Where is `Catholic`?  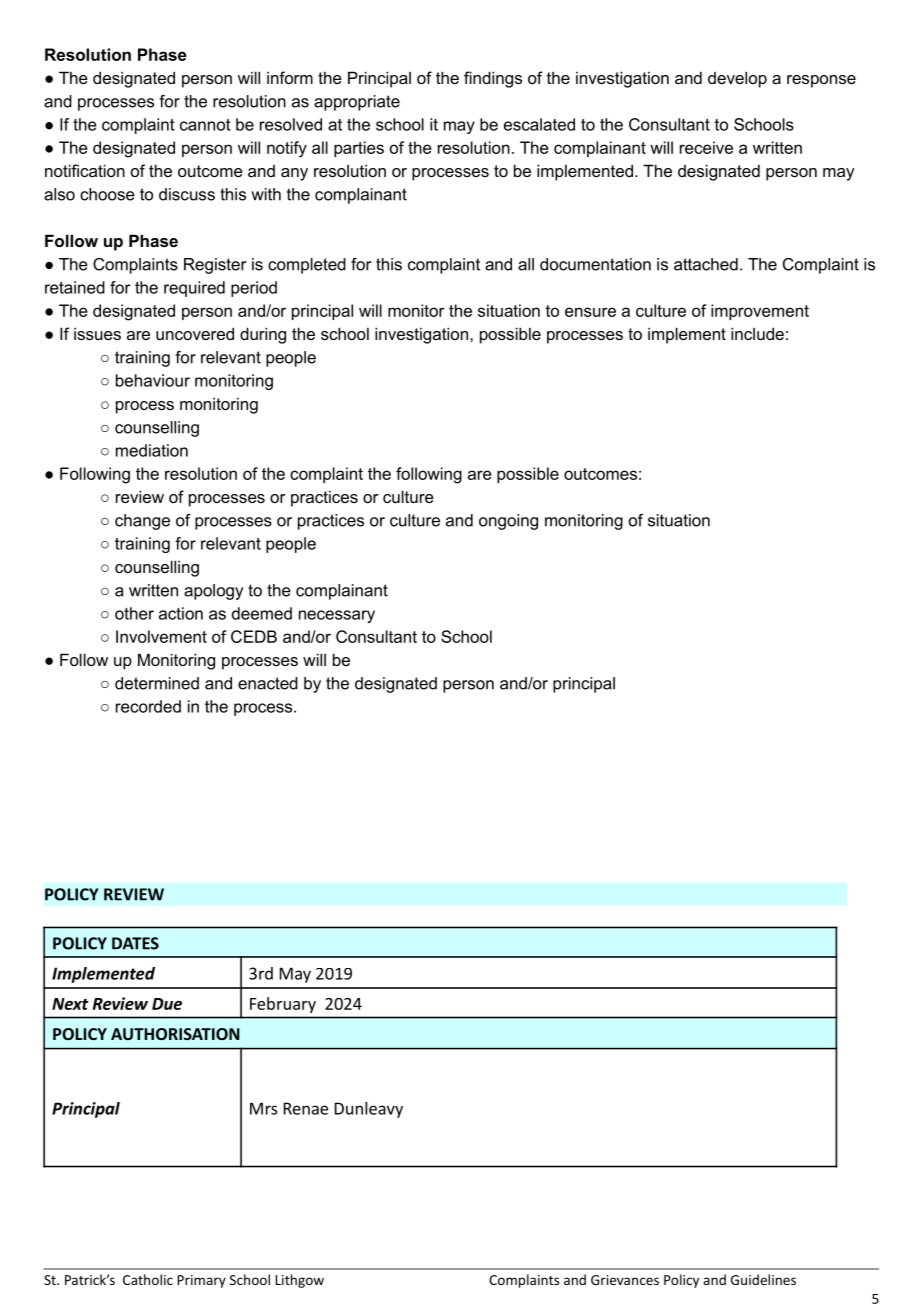
Catholic is located at coordinates (148, 1279).
